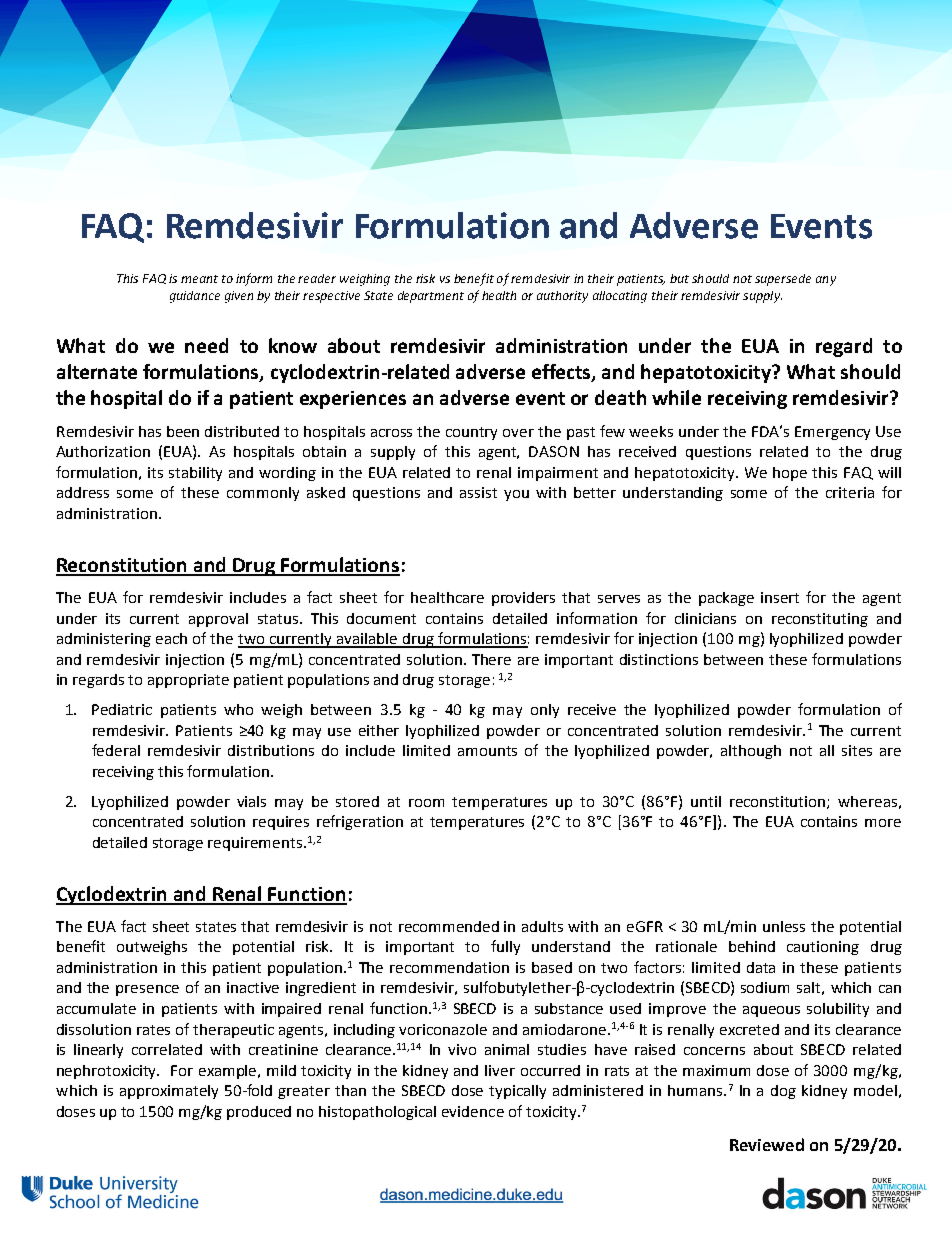  Describe the element at coordinates (478, 492) in the screenshot. I see `assist` at that location.
